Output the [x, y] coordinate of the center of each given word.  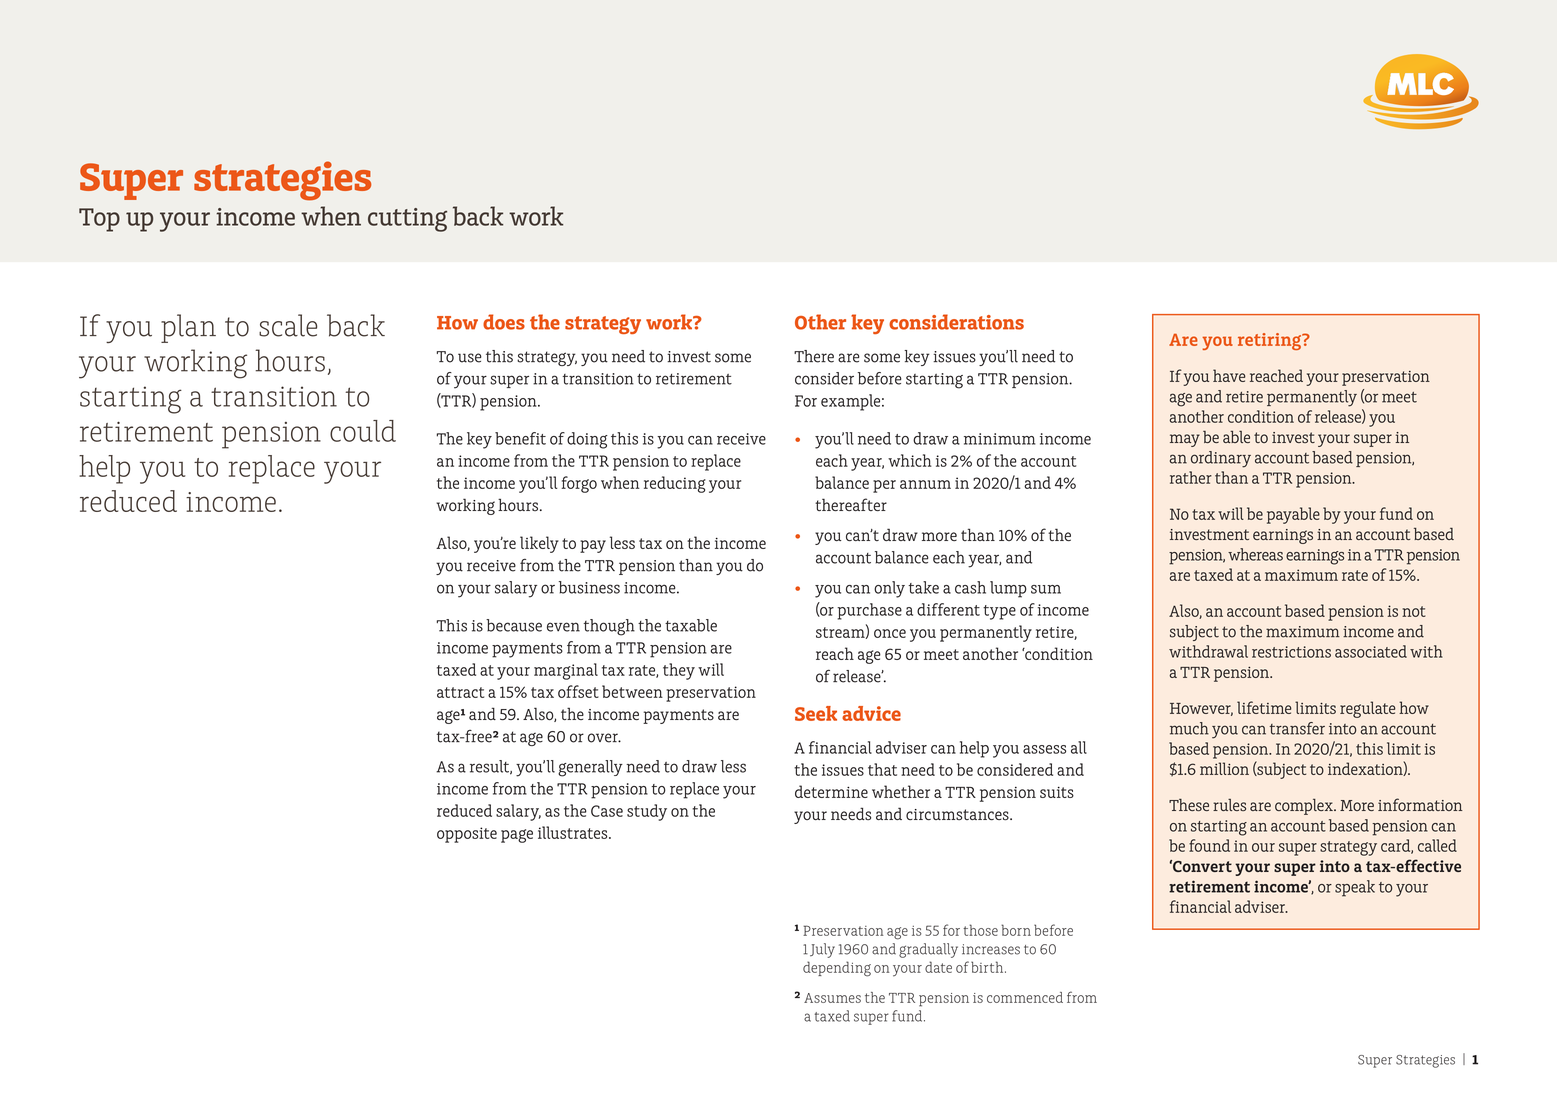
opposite [467, 835]
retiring [1270, 341]
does [504, 322]
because [514, 625]
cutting [407, 220]
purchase [869, 611]
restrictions [1291, 652]
